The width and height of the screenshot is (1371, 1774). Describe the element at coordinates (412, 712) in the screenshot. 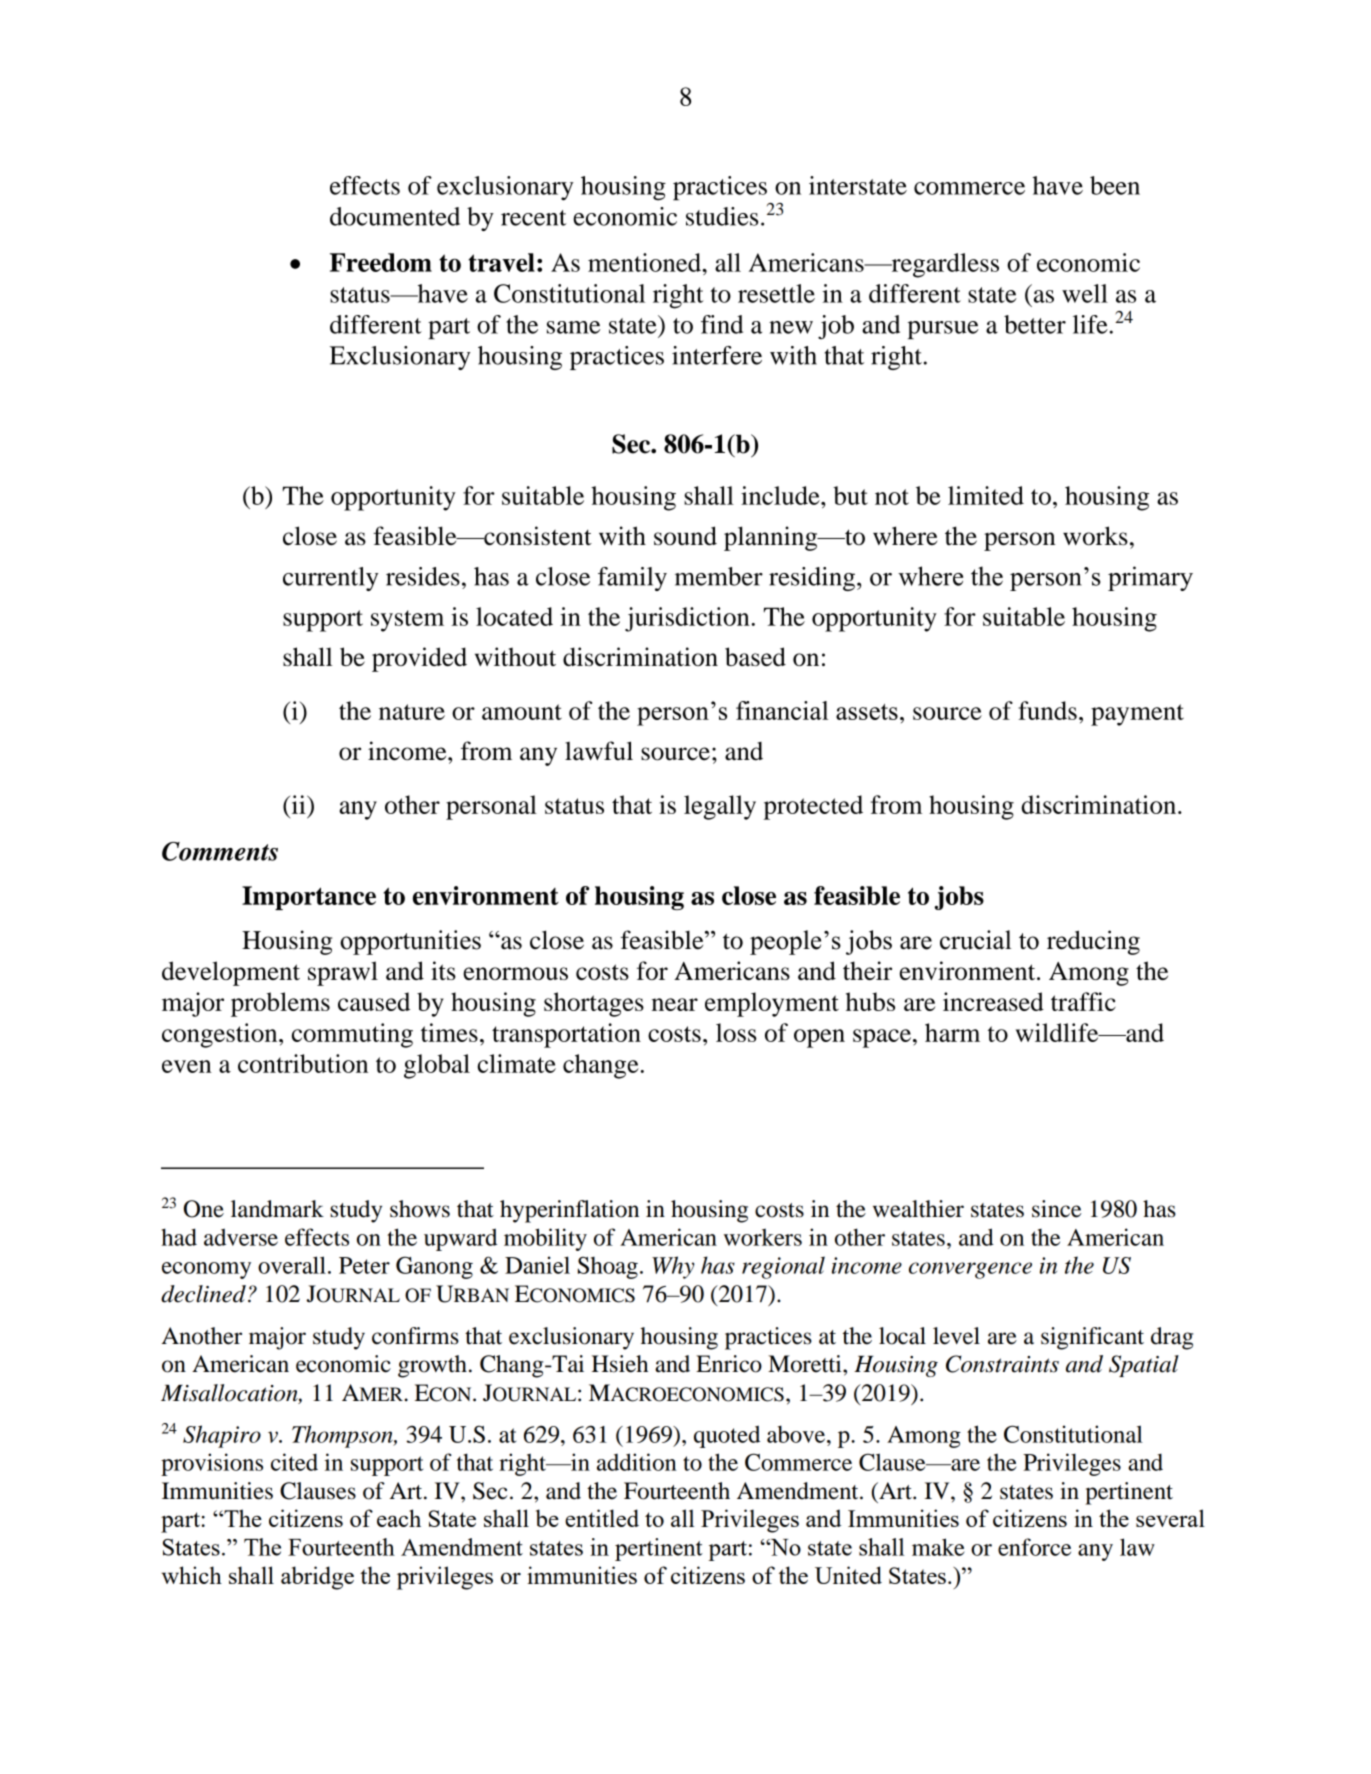

I see `nature` at that location.
